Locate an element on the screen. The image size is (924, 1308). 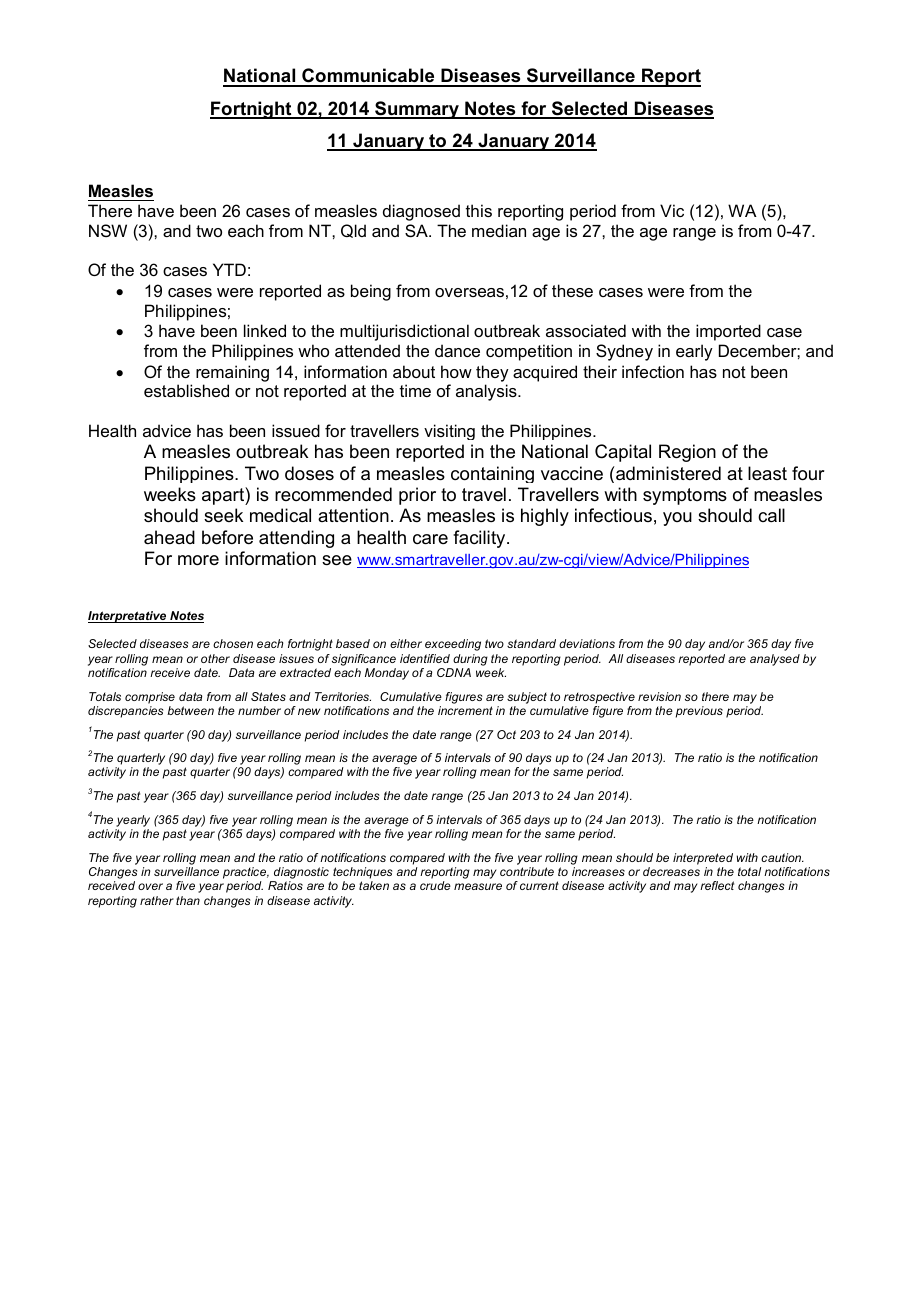
Summary is located at coordinates (417, 110).
